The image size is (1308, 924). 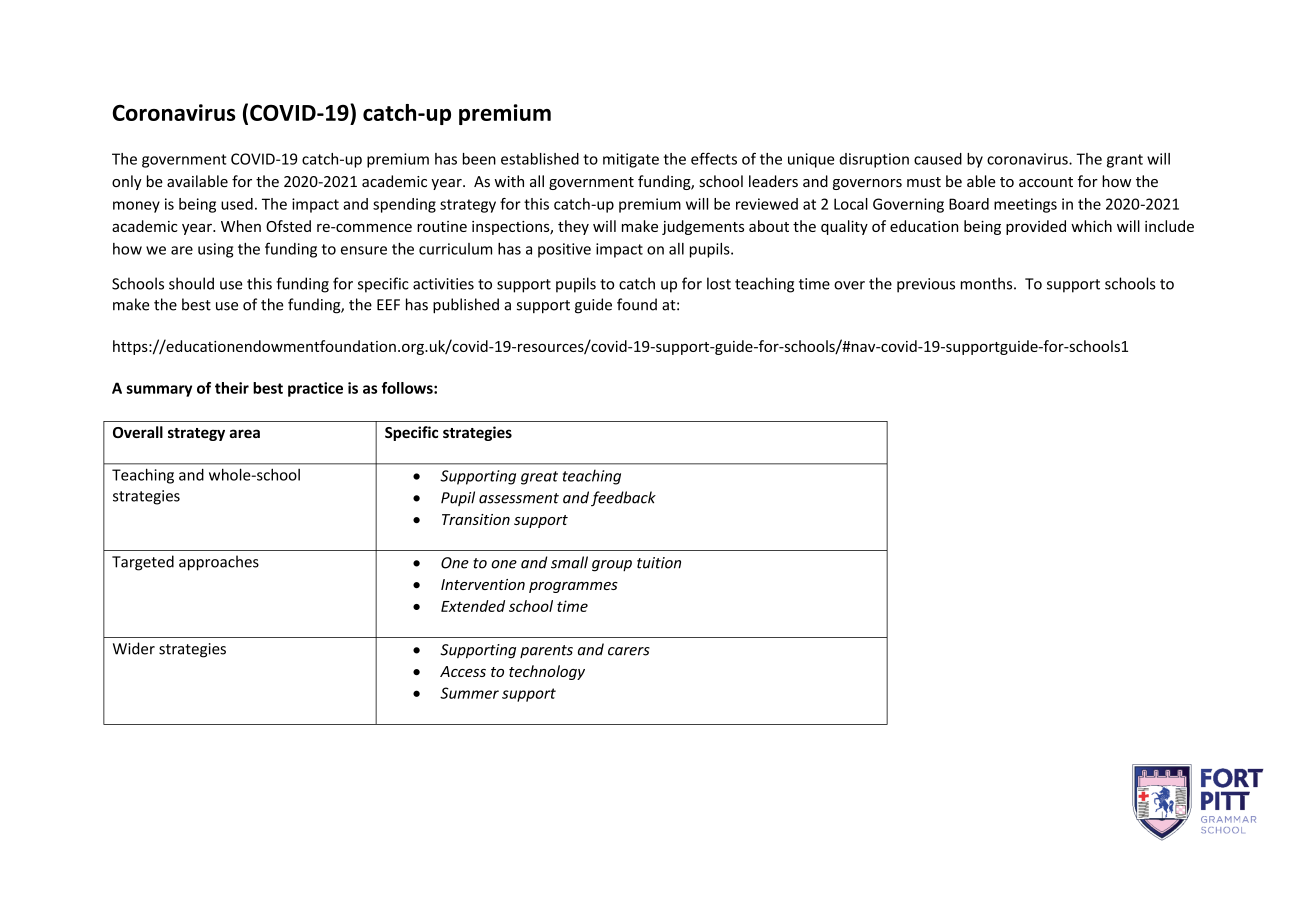 What do you see at coordinates (629, 651) in the document?
I see `carers` at bounding box center [629, 651].
